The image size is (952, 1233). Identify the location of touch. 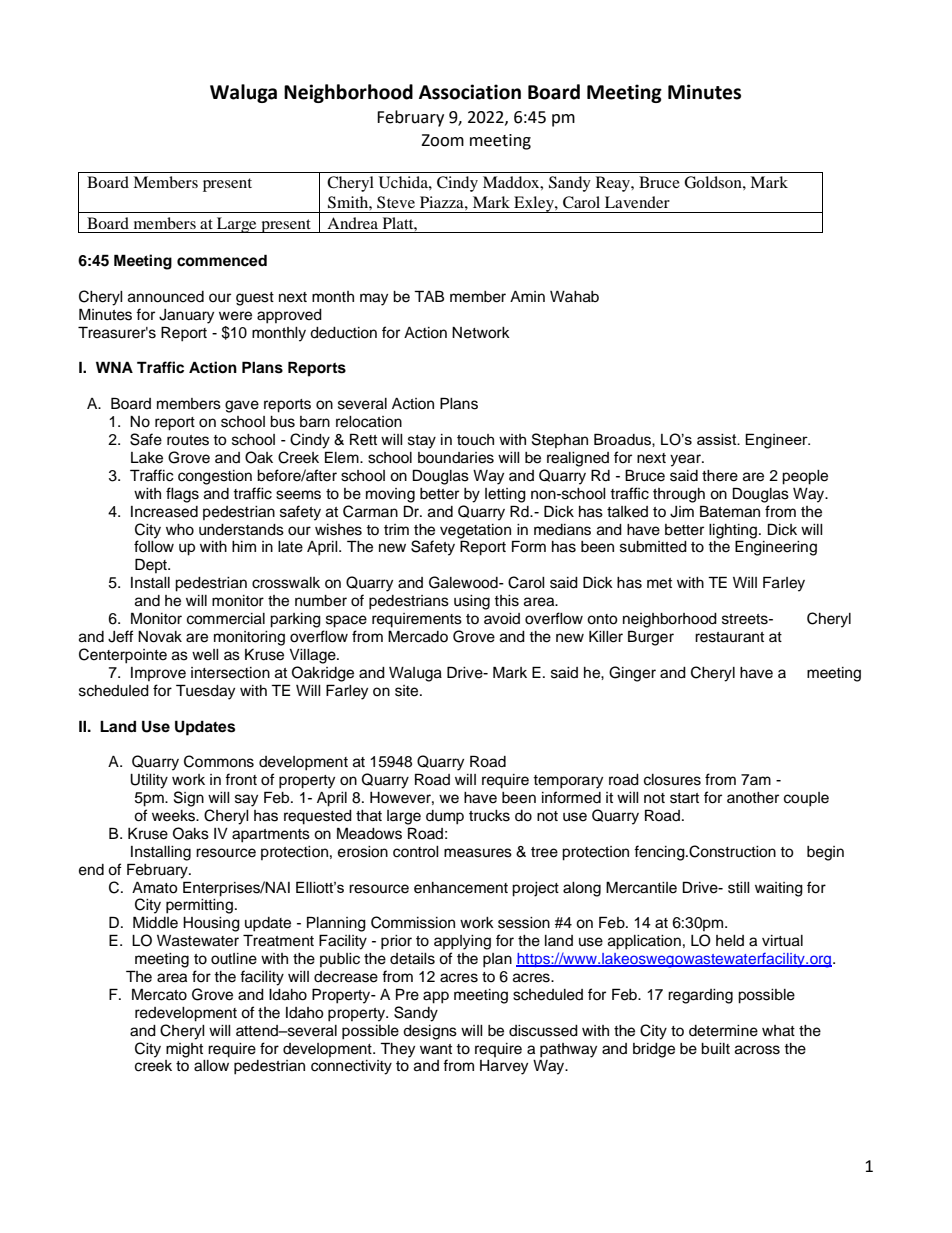
(475, 440).
